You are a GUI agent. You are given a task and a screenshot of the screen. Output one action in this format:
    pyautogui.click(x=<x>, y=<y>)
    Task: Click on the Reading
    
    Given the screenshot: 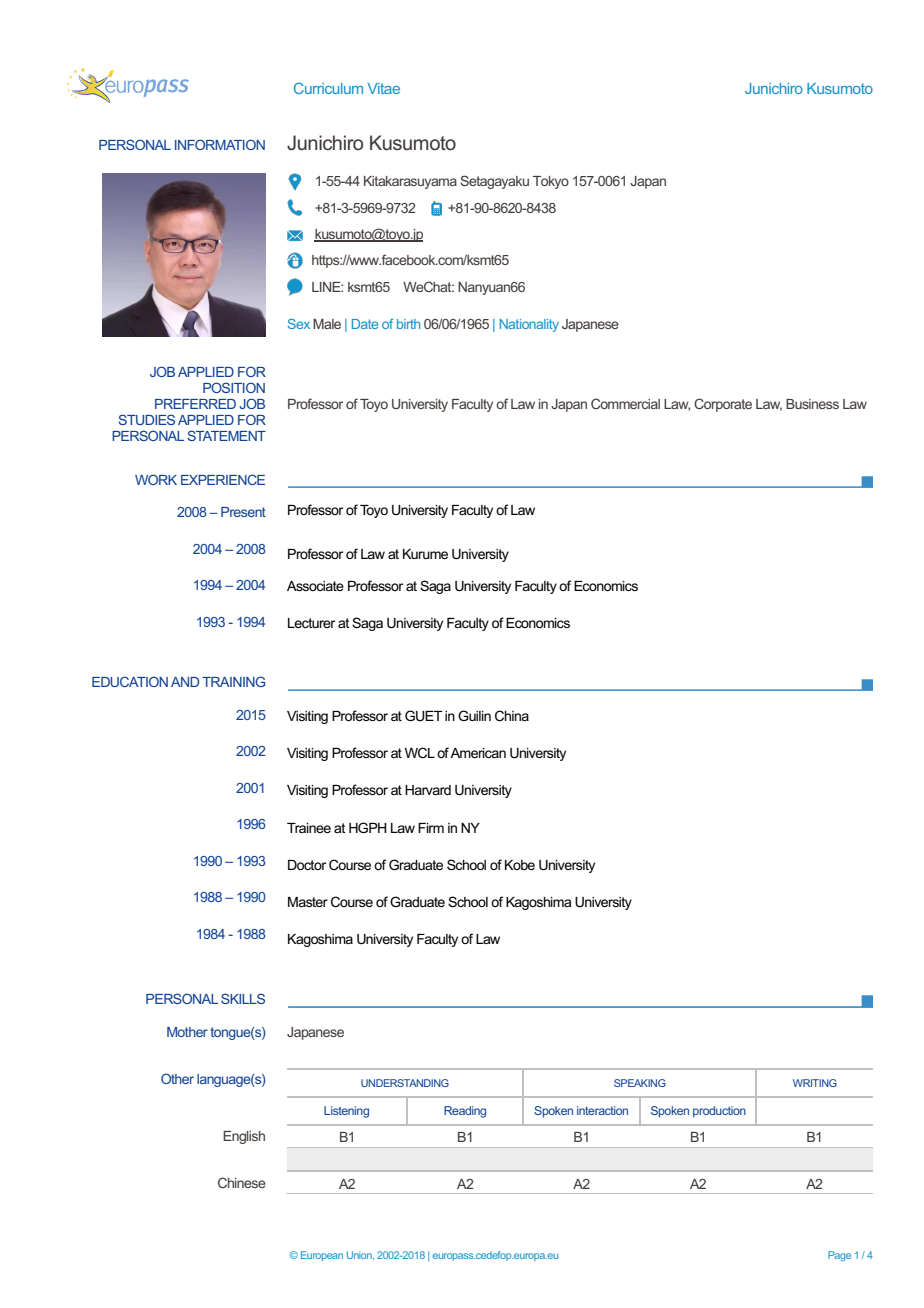 What is the action you would take?
    pyautogui.click(x=465, y=1112)
